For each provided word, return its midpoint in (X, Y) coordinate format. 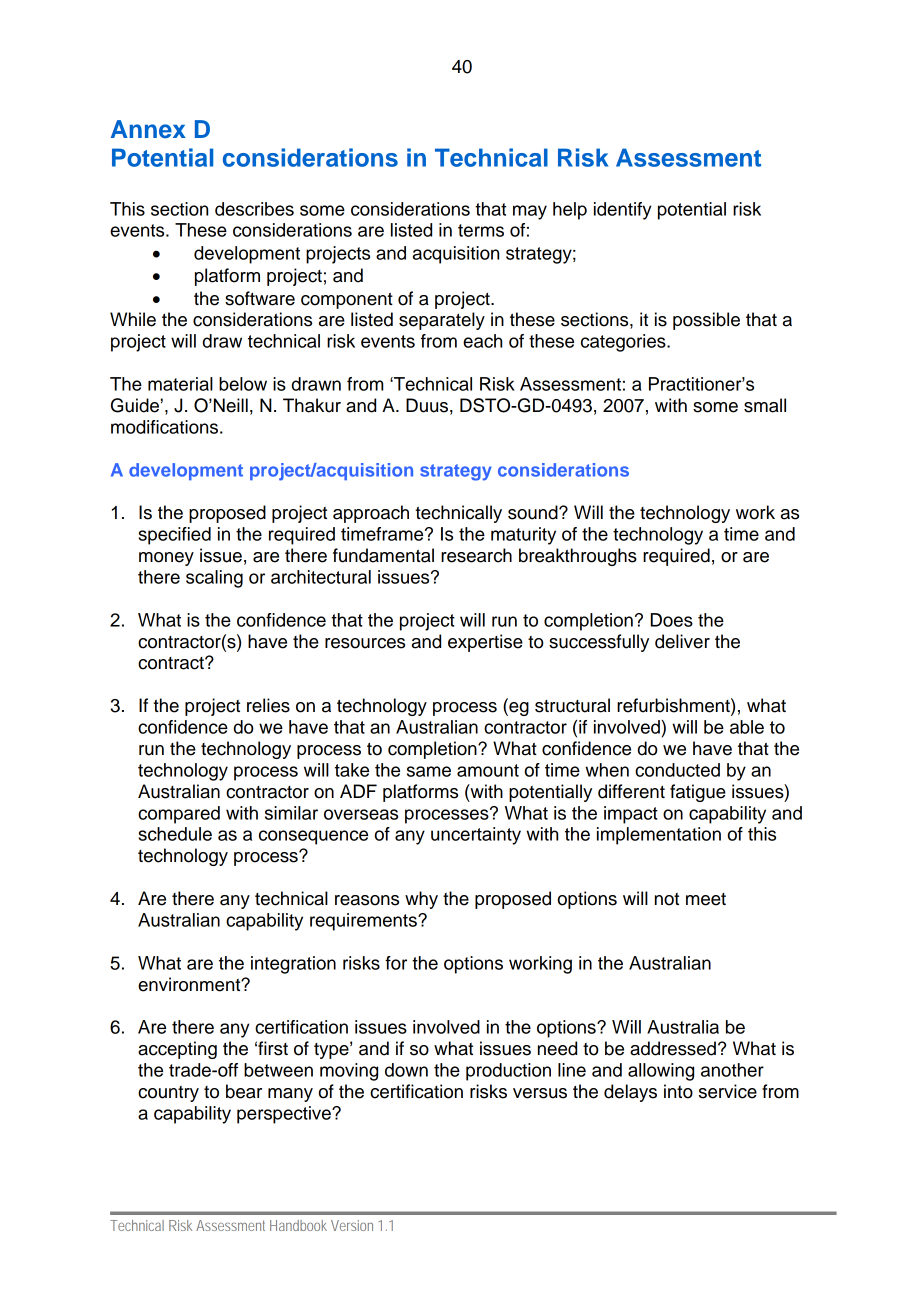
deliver (682, 641)
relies (268, 705)
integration (293, 965)
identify (622, 211)
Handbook (298, 1225)
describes (254, 209)
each (482, 341)
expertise (485, 643)
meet (706, 899)
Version (352, 1225)
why (421, 900)
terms (481, 230)
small (765, 405)
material (180, 384)
